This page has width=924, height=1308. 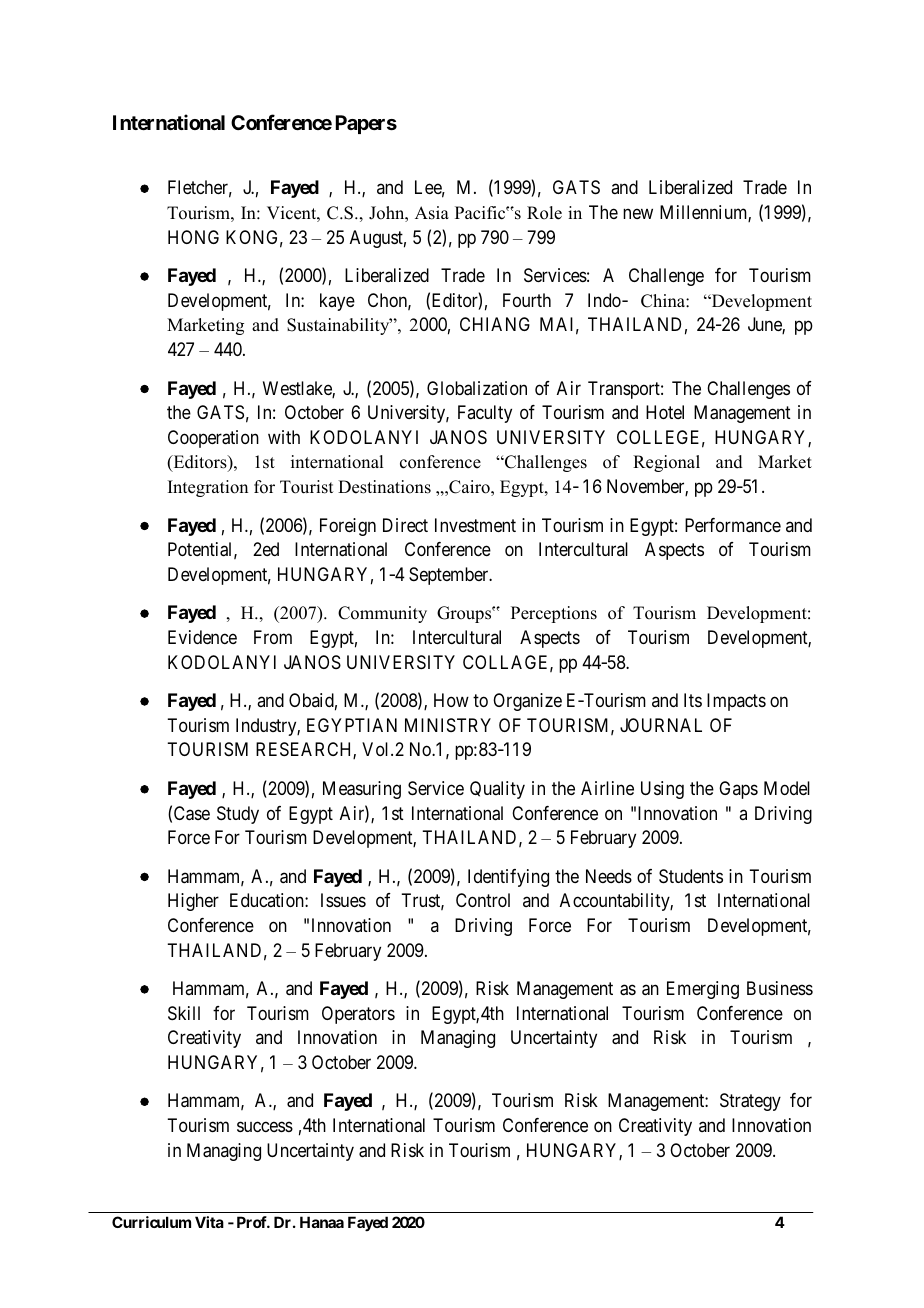 What do you see at coordinates (193, 237) in the page?
I see `HONG` at bounding box center [193, 237].
